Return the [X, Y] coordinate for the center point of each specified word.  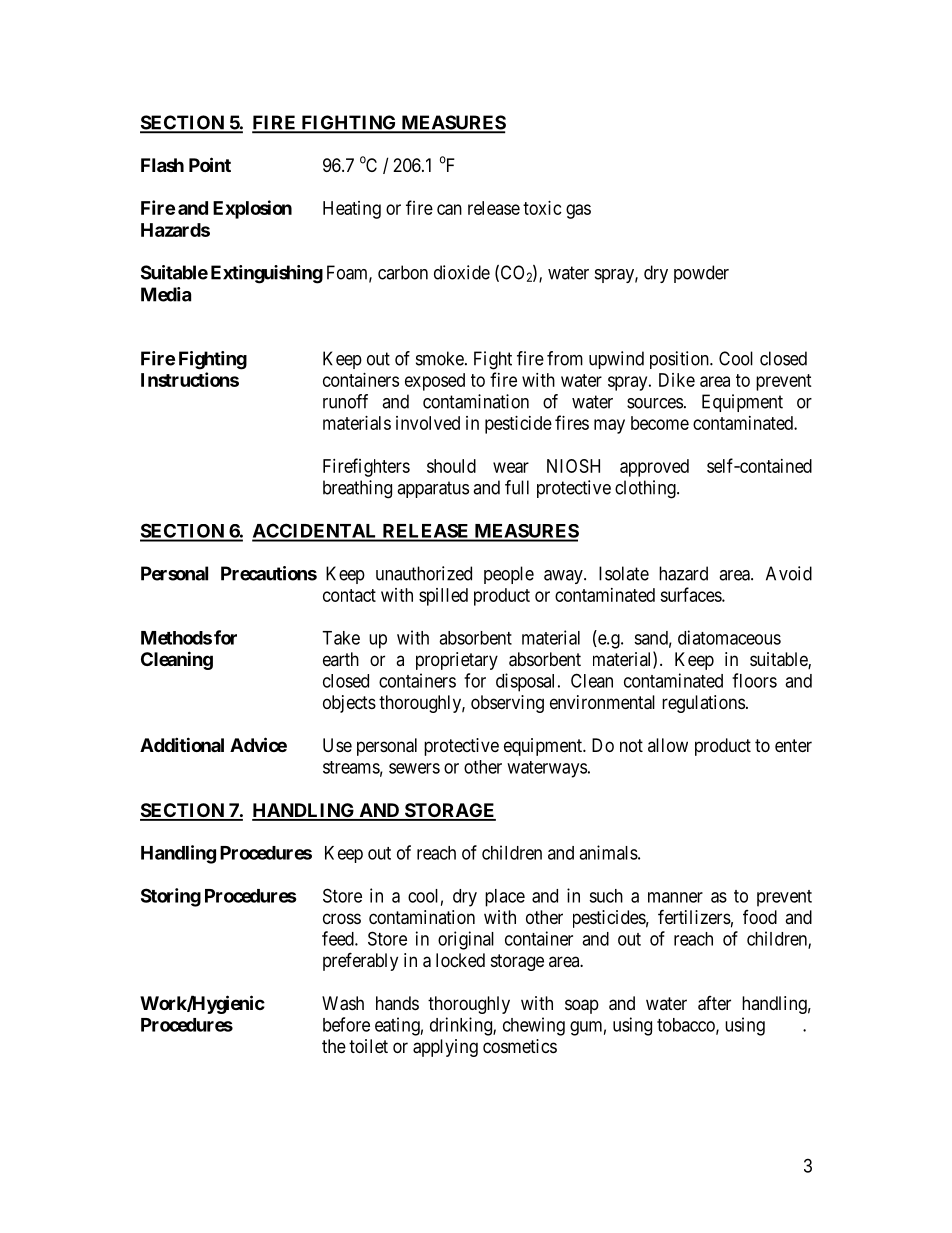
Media [166, 294]
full [517, 487]
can [449, 209]
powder [701, 274]
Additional [182, 744]
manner [675, 897]
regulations [703, 704]
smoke [440, 358]
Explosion [252, 209]
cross [342, 918]
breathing [357, 489]
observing [507, 704]
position [680, 360]
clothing [646, 489]
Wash [343, 1003]
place [505, 898]
